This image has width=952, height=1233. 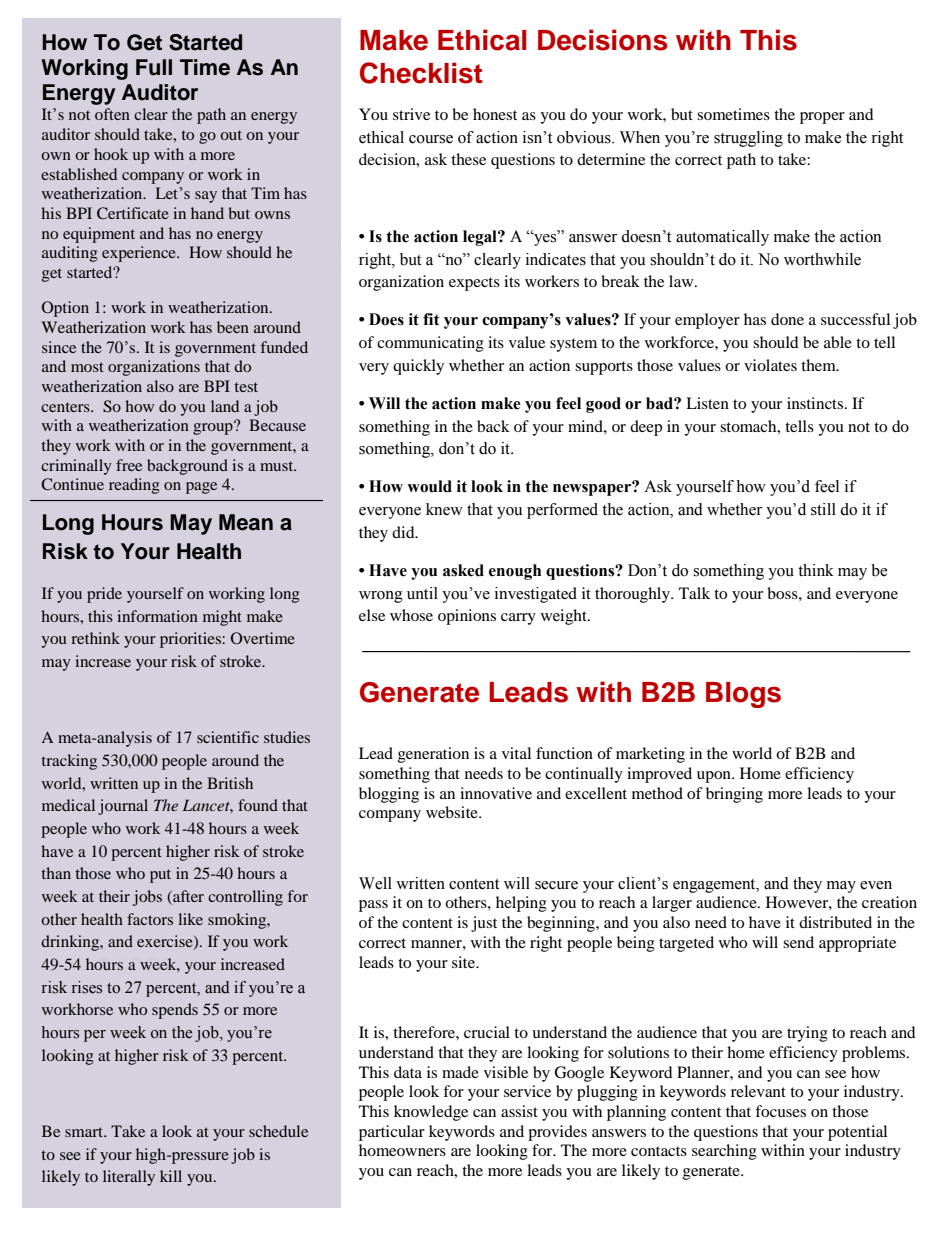 What do you see at coordinates (171, 1176) in the image?
I see `kill` at bounding box center [171, 1176].
